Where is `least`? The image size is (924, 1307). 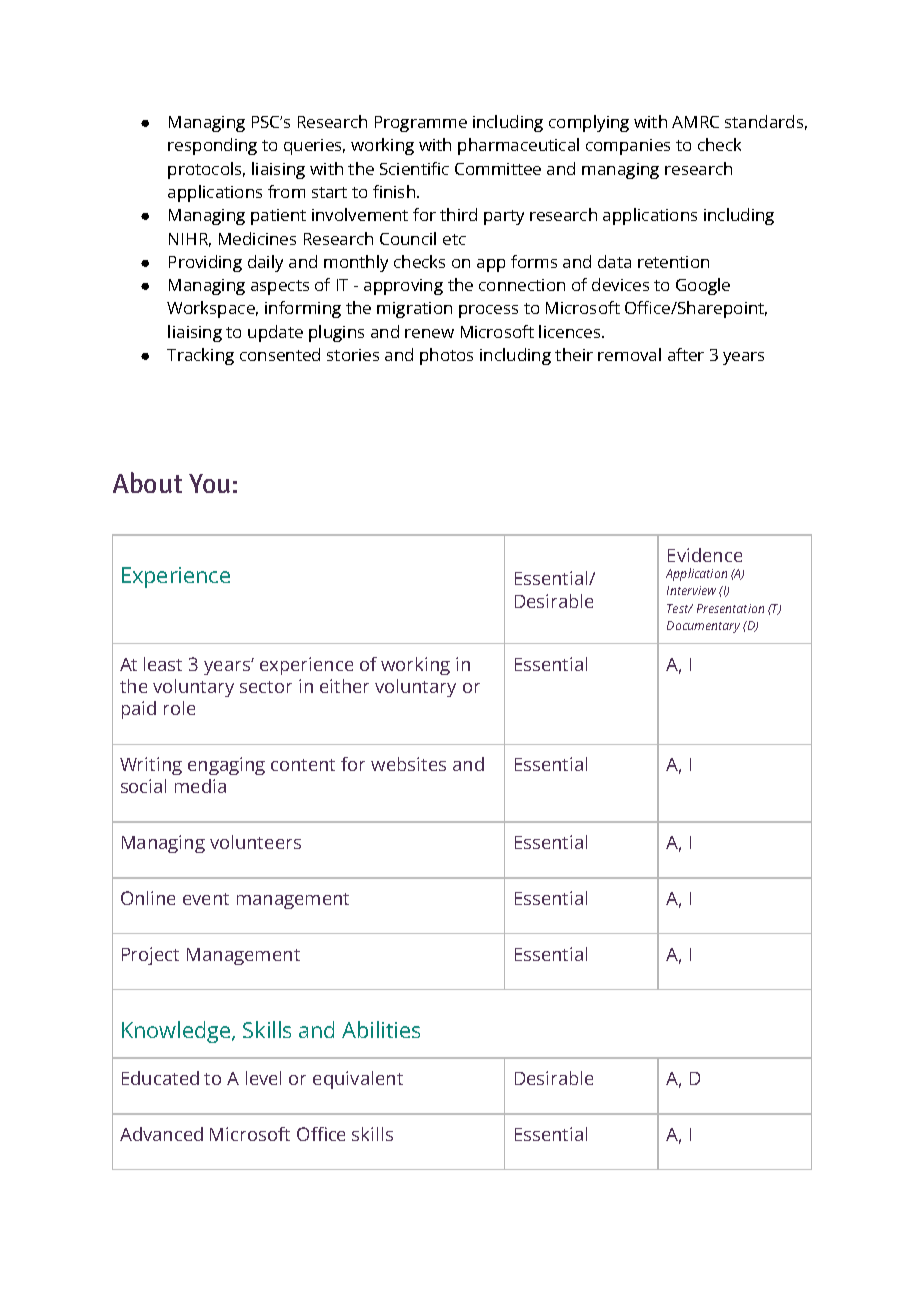 least is located at coordinates (163, 664).
